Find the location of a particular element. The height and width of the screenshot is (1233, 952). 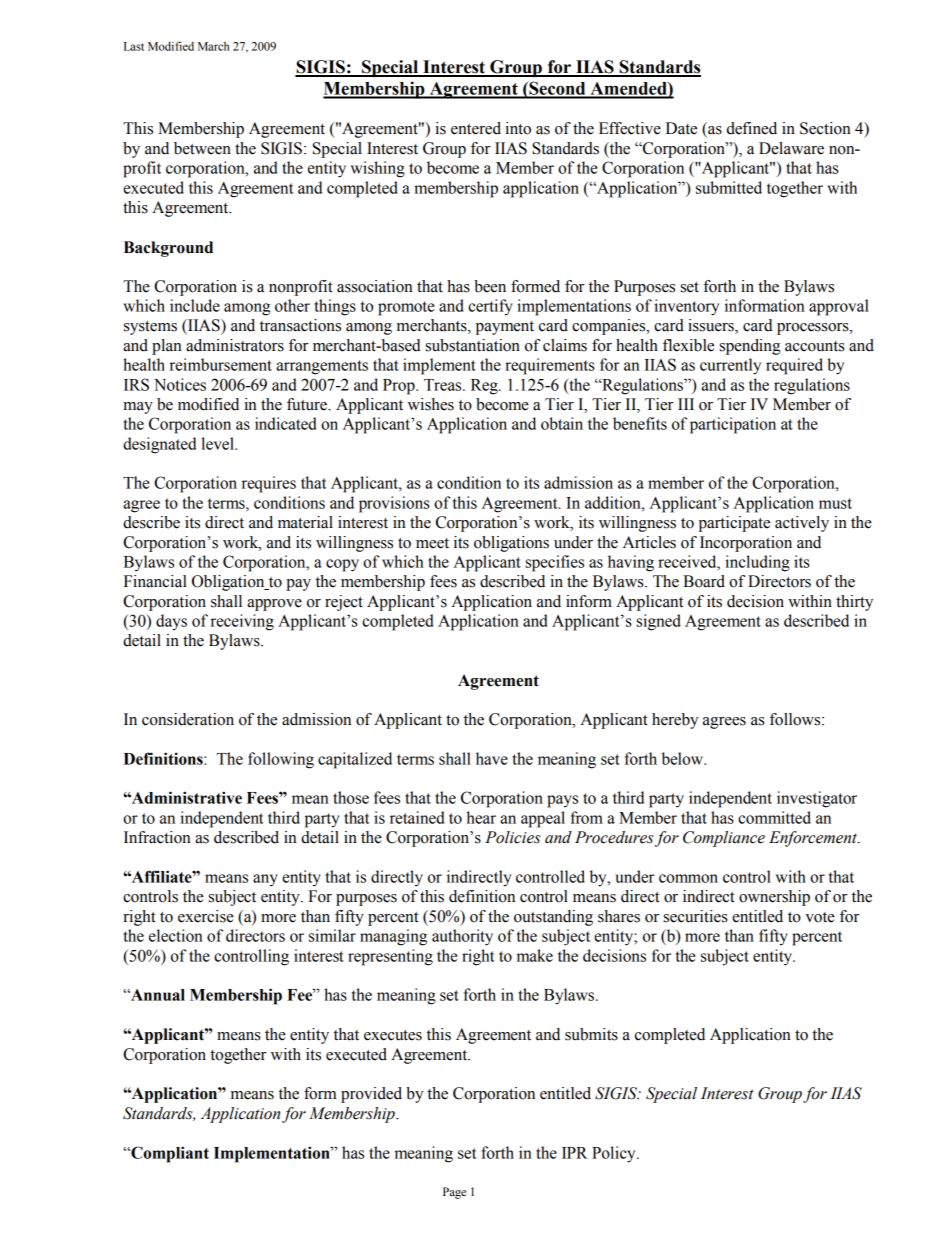

Compliant is located at coordinates (169, 1154).
